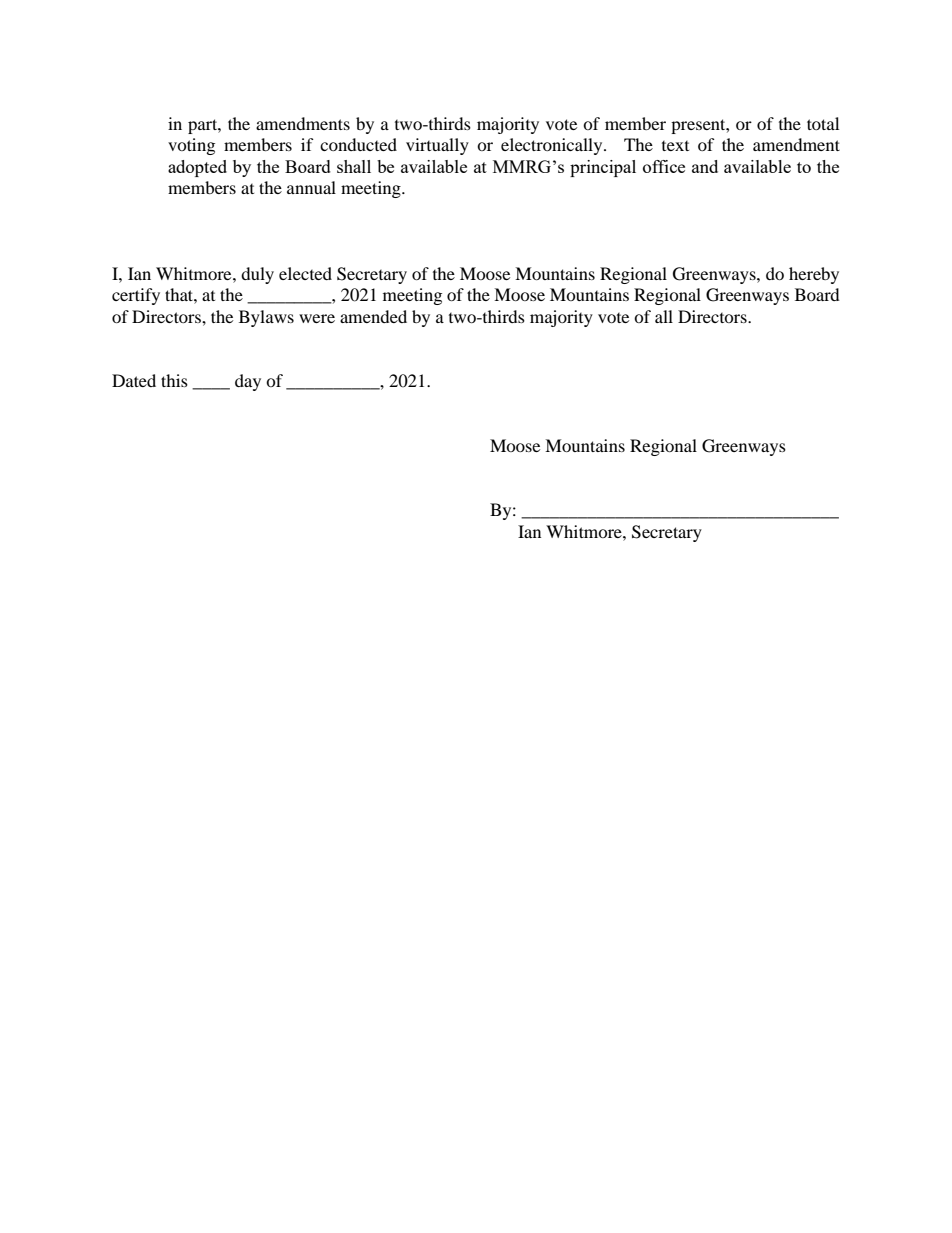 The width and height of the document is (952, 1233). Describe the element at coordinates (257, 275) in the document. I see `duly` at that location.
